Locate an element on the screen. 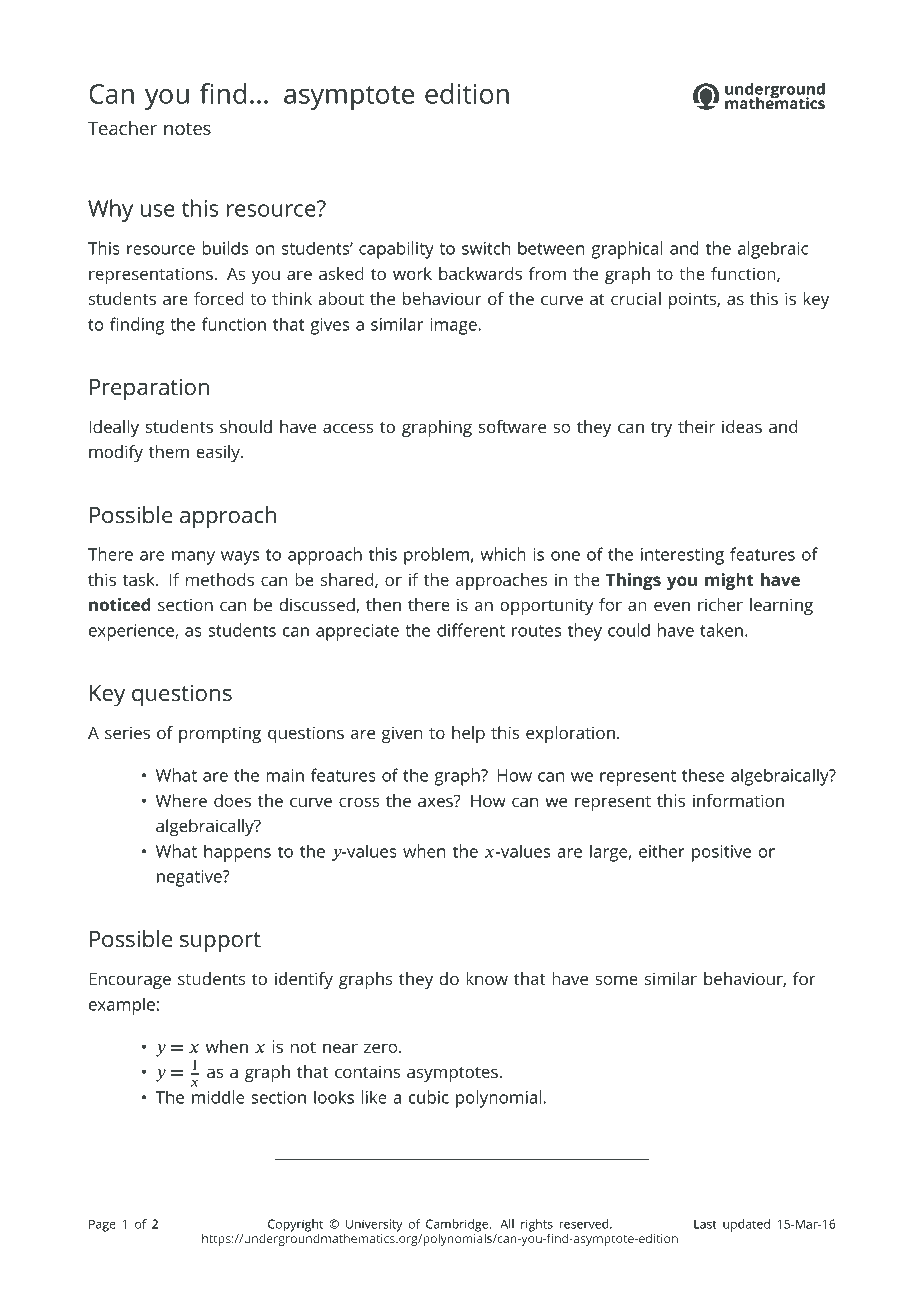 This screenshot has height=1308, width=924. Where is located at coordinates (181, 800).
